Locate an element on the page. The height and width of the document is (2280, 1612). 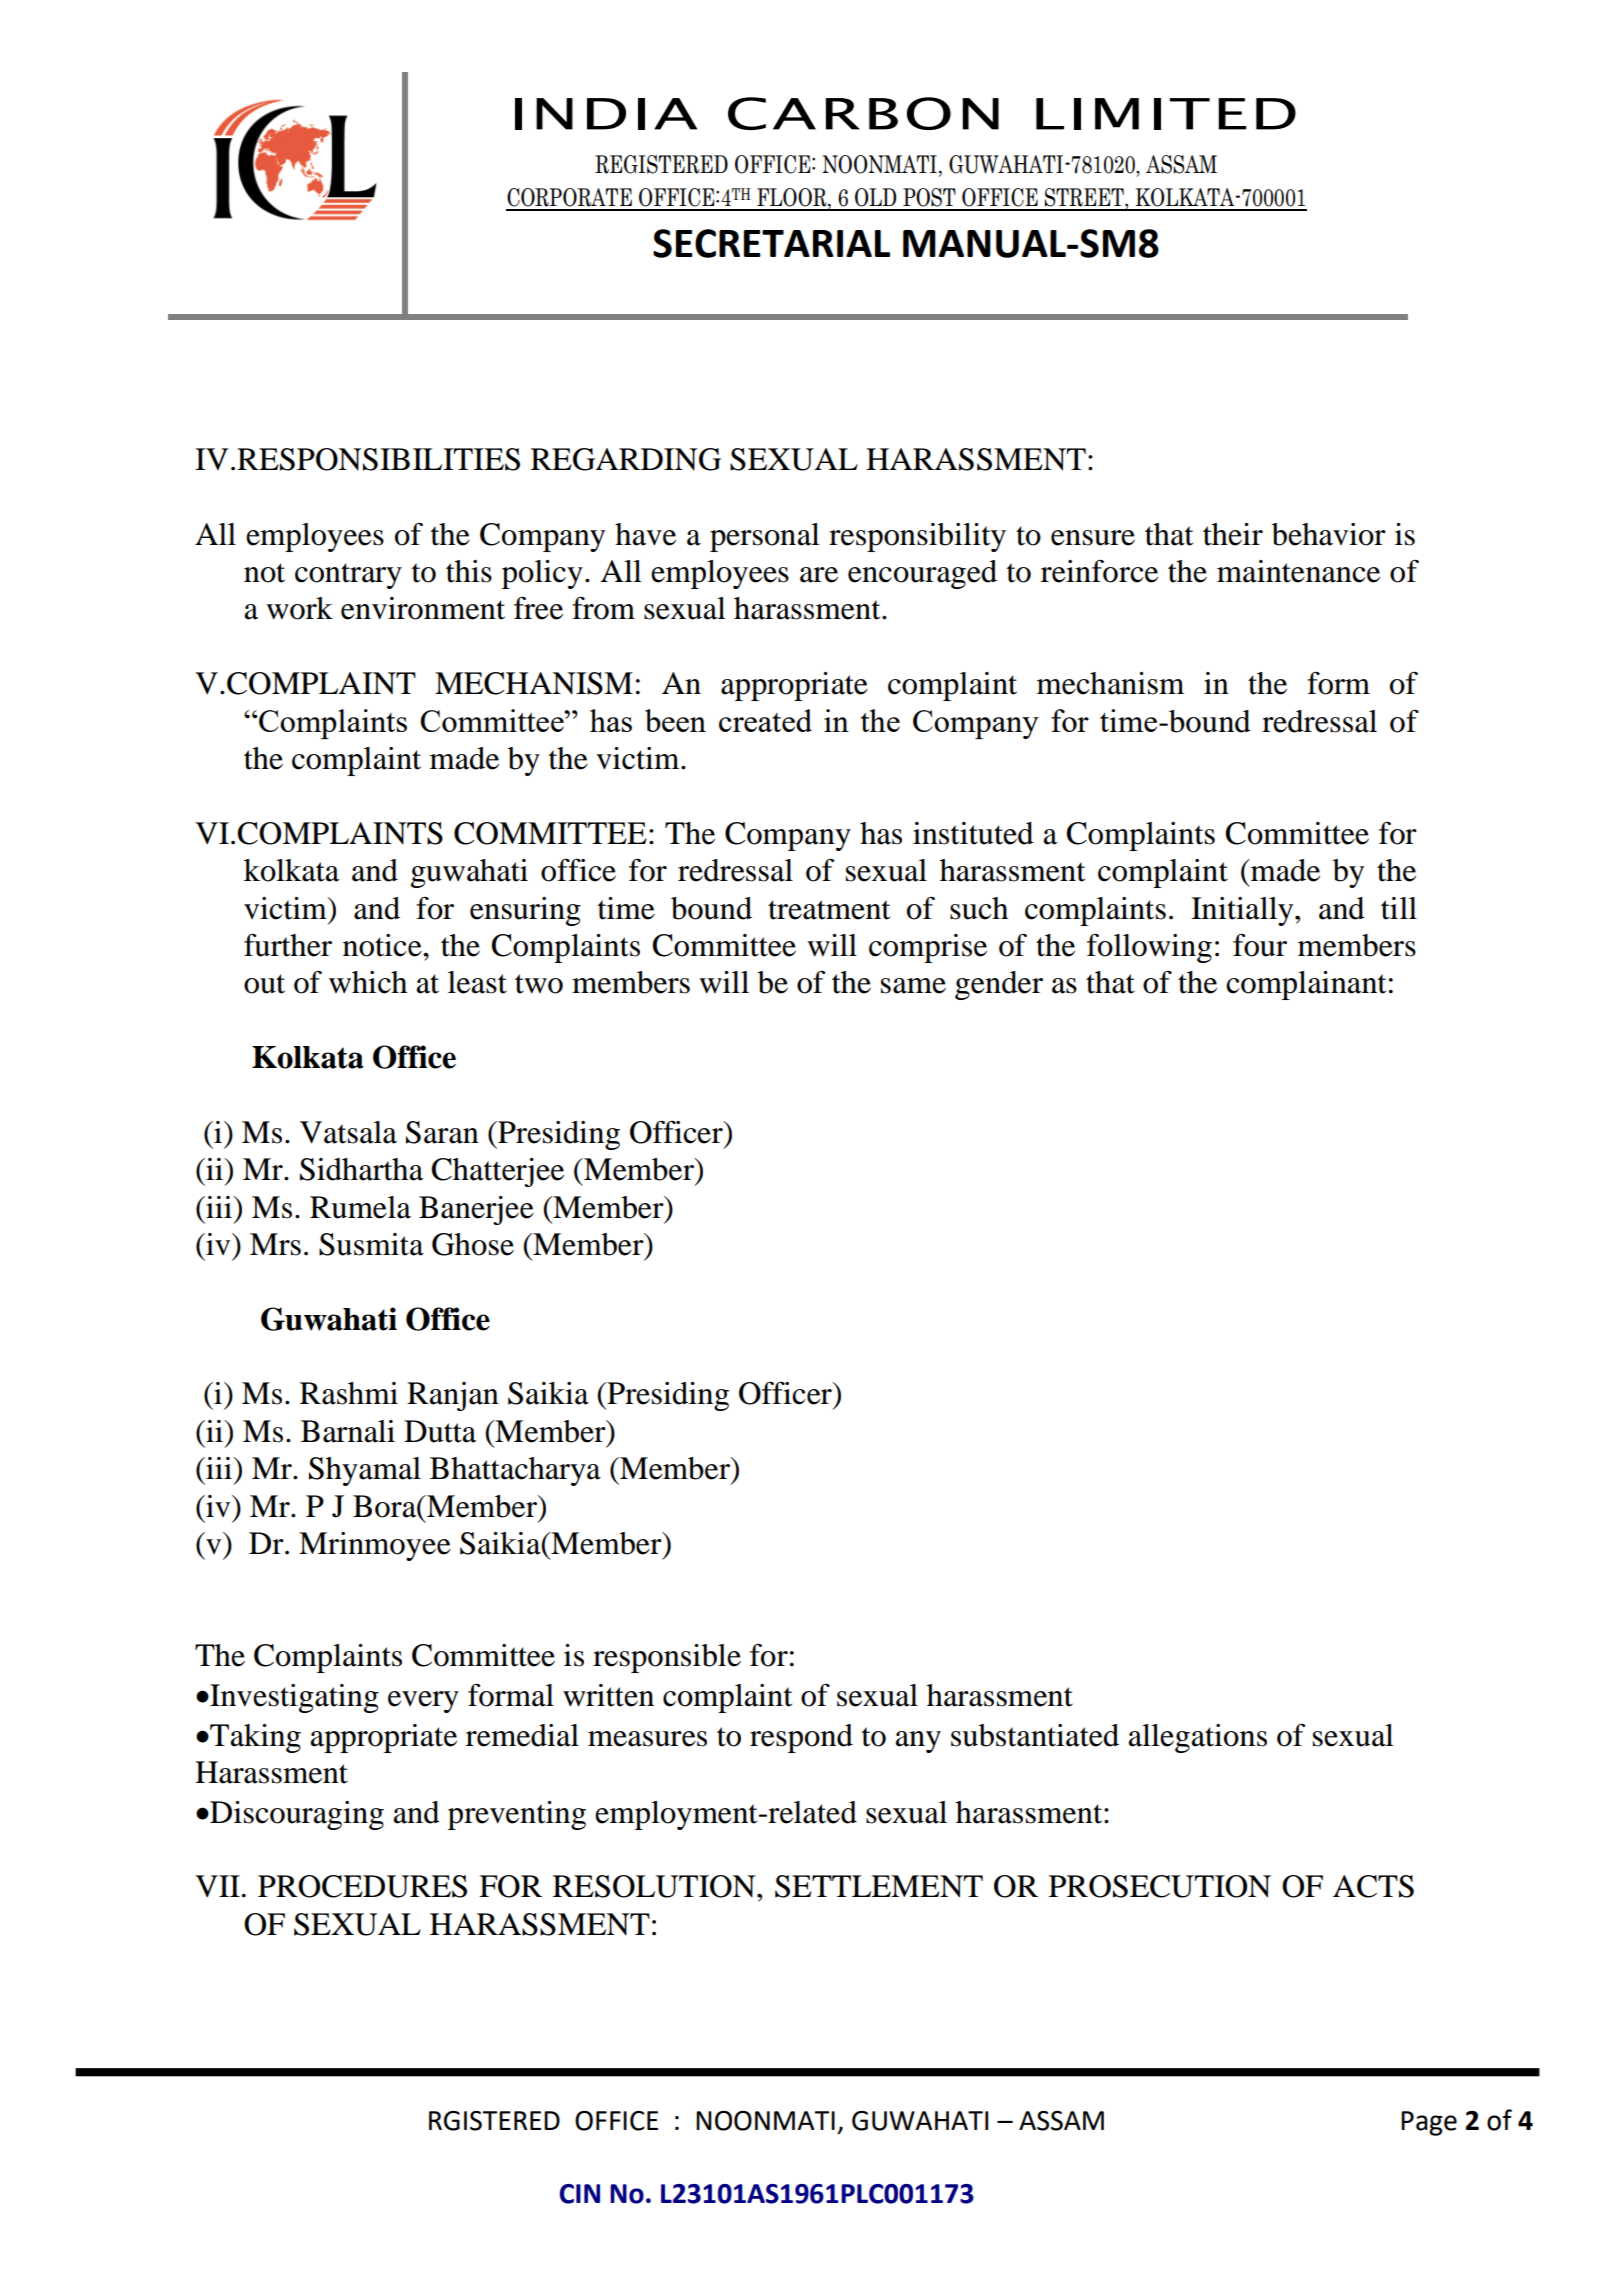
respond is located at coordinates (801, 1738).
